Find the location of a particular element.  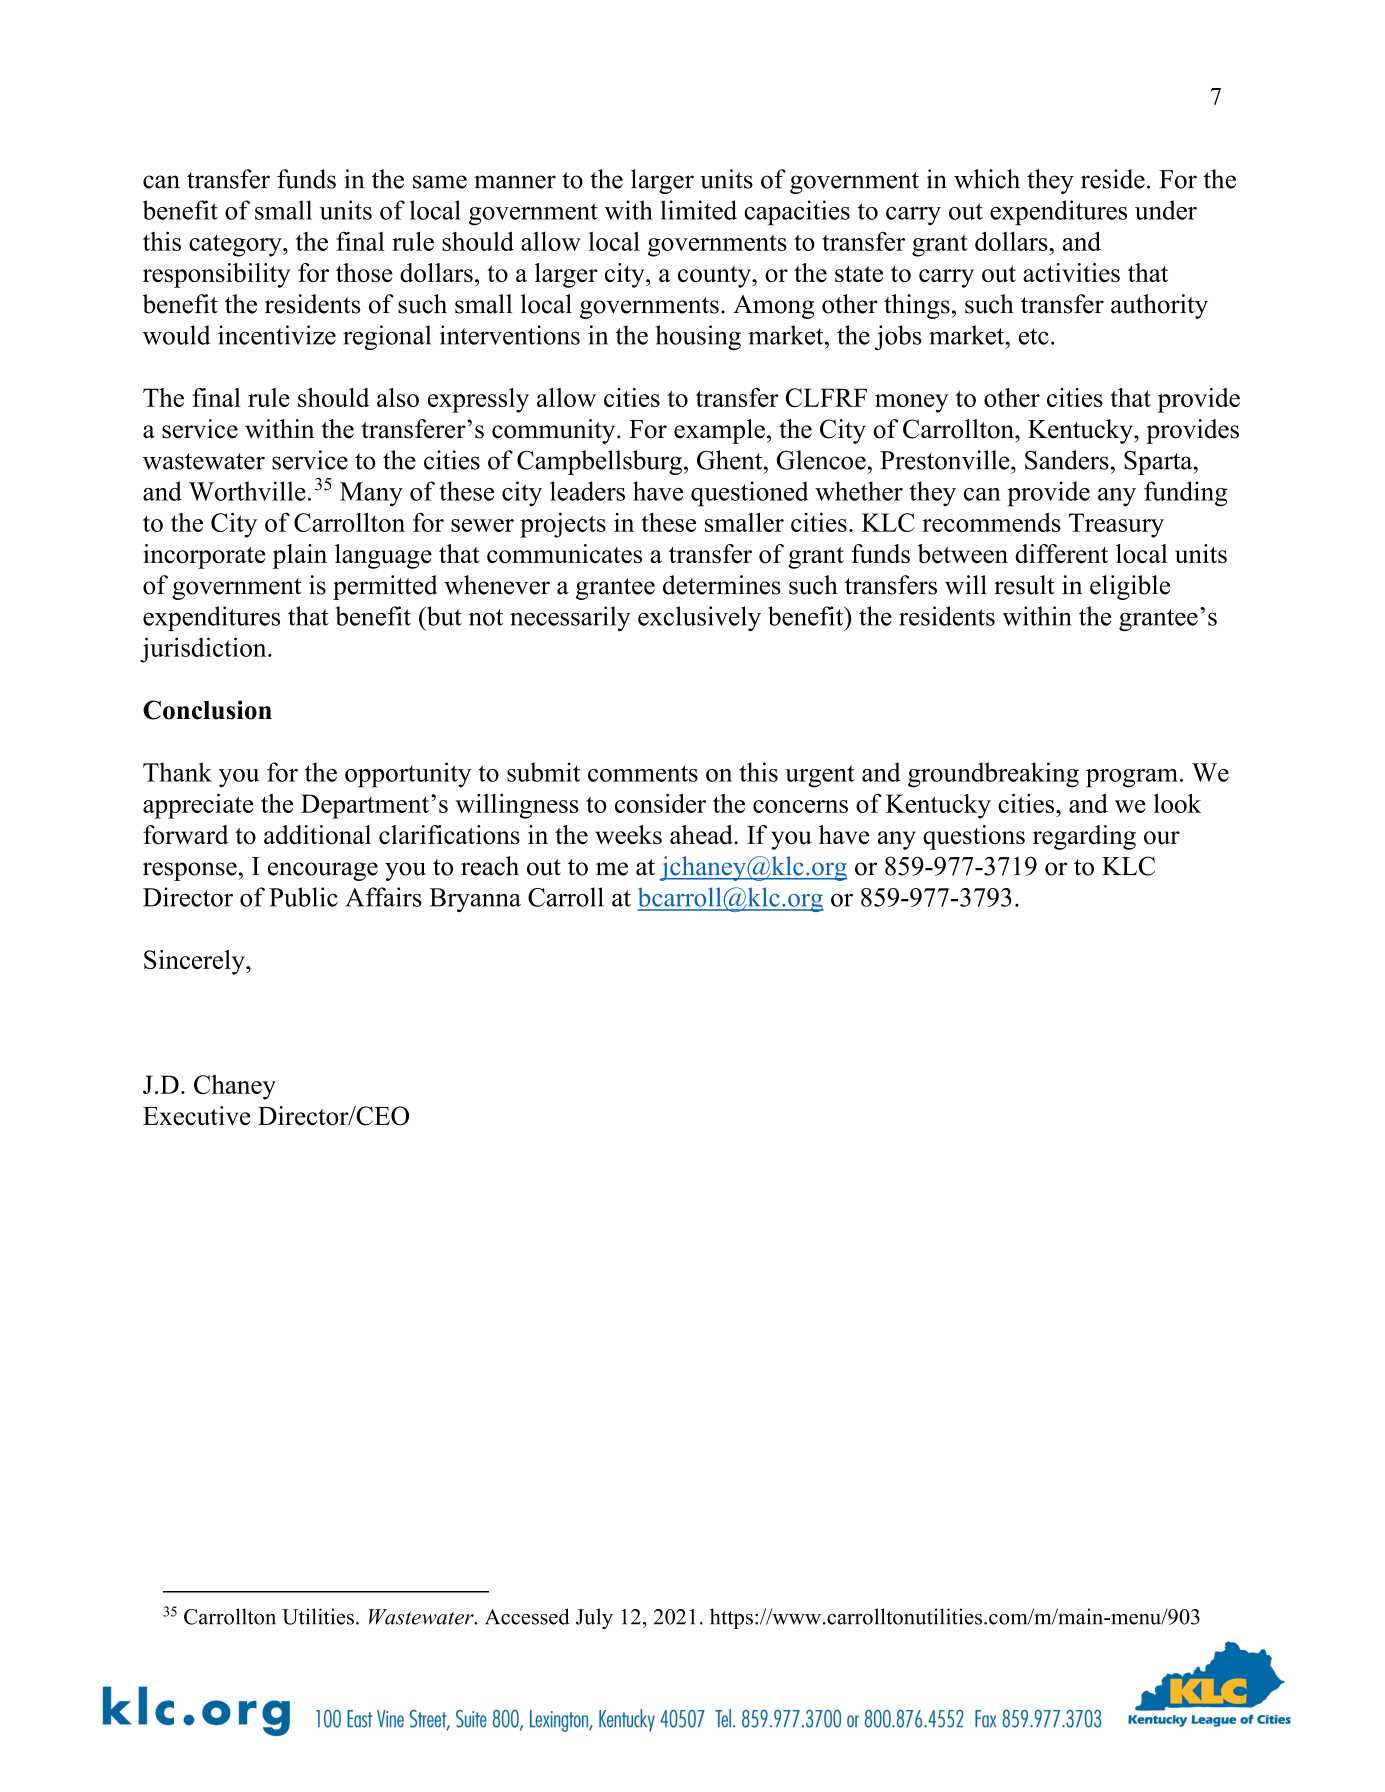

category is located at coordinates (236, 245).
